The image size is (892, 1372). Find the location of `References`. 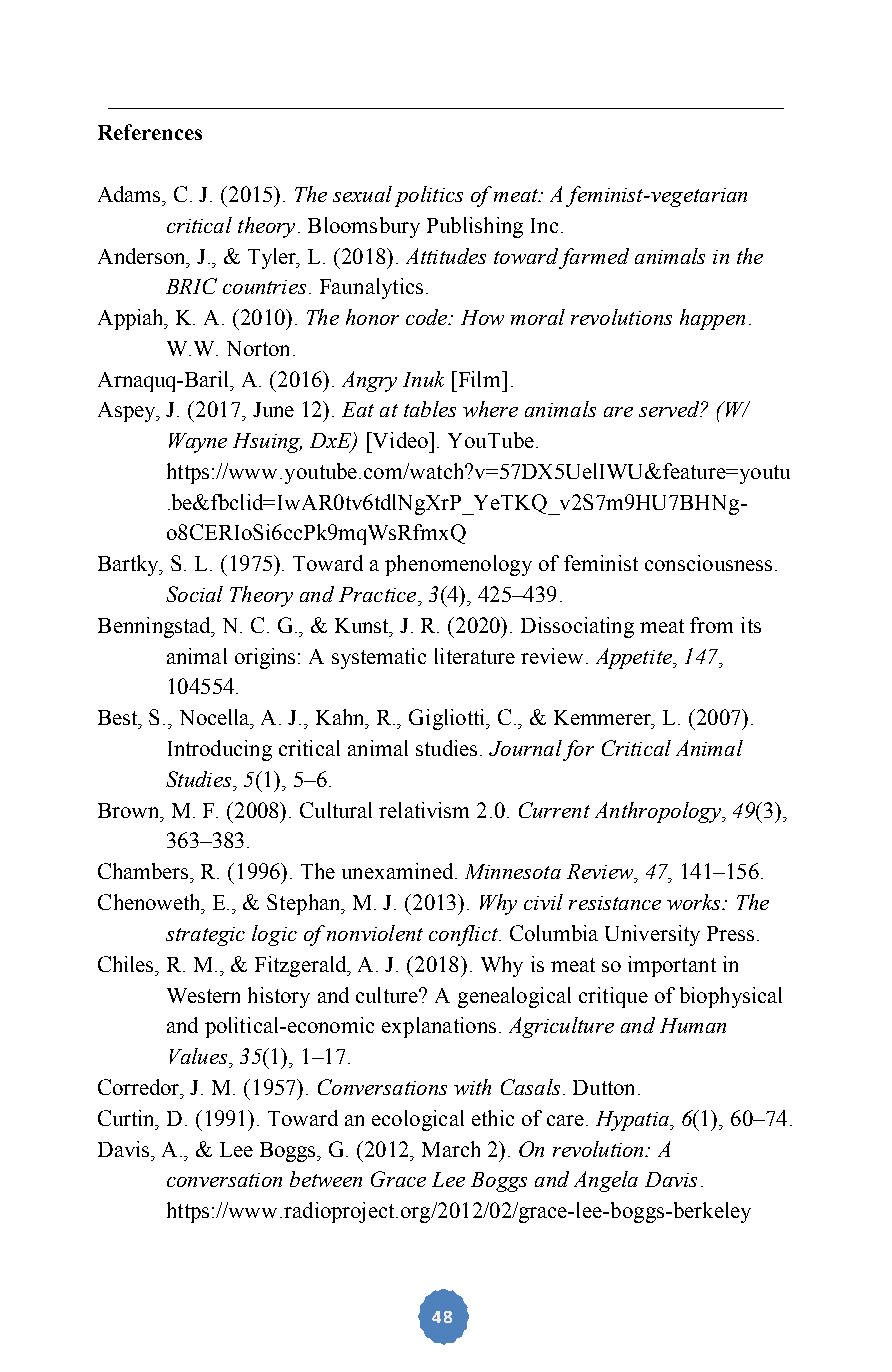

References is located at coordinates (150, 132).
